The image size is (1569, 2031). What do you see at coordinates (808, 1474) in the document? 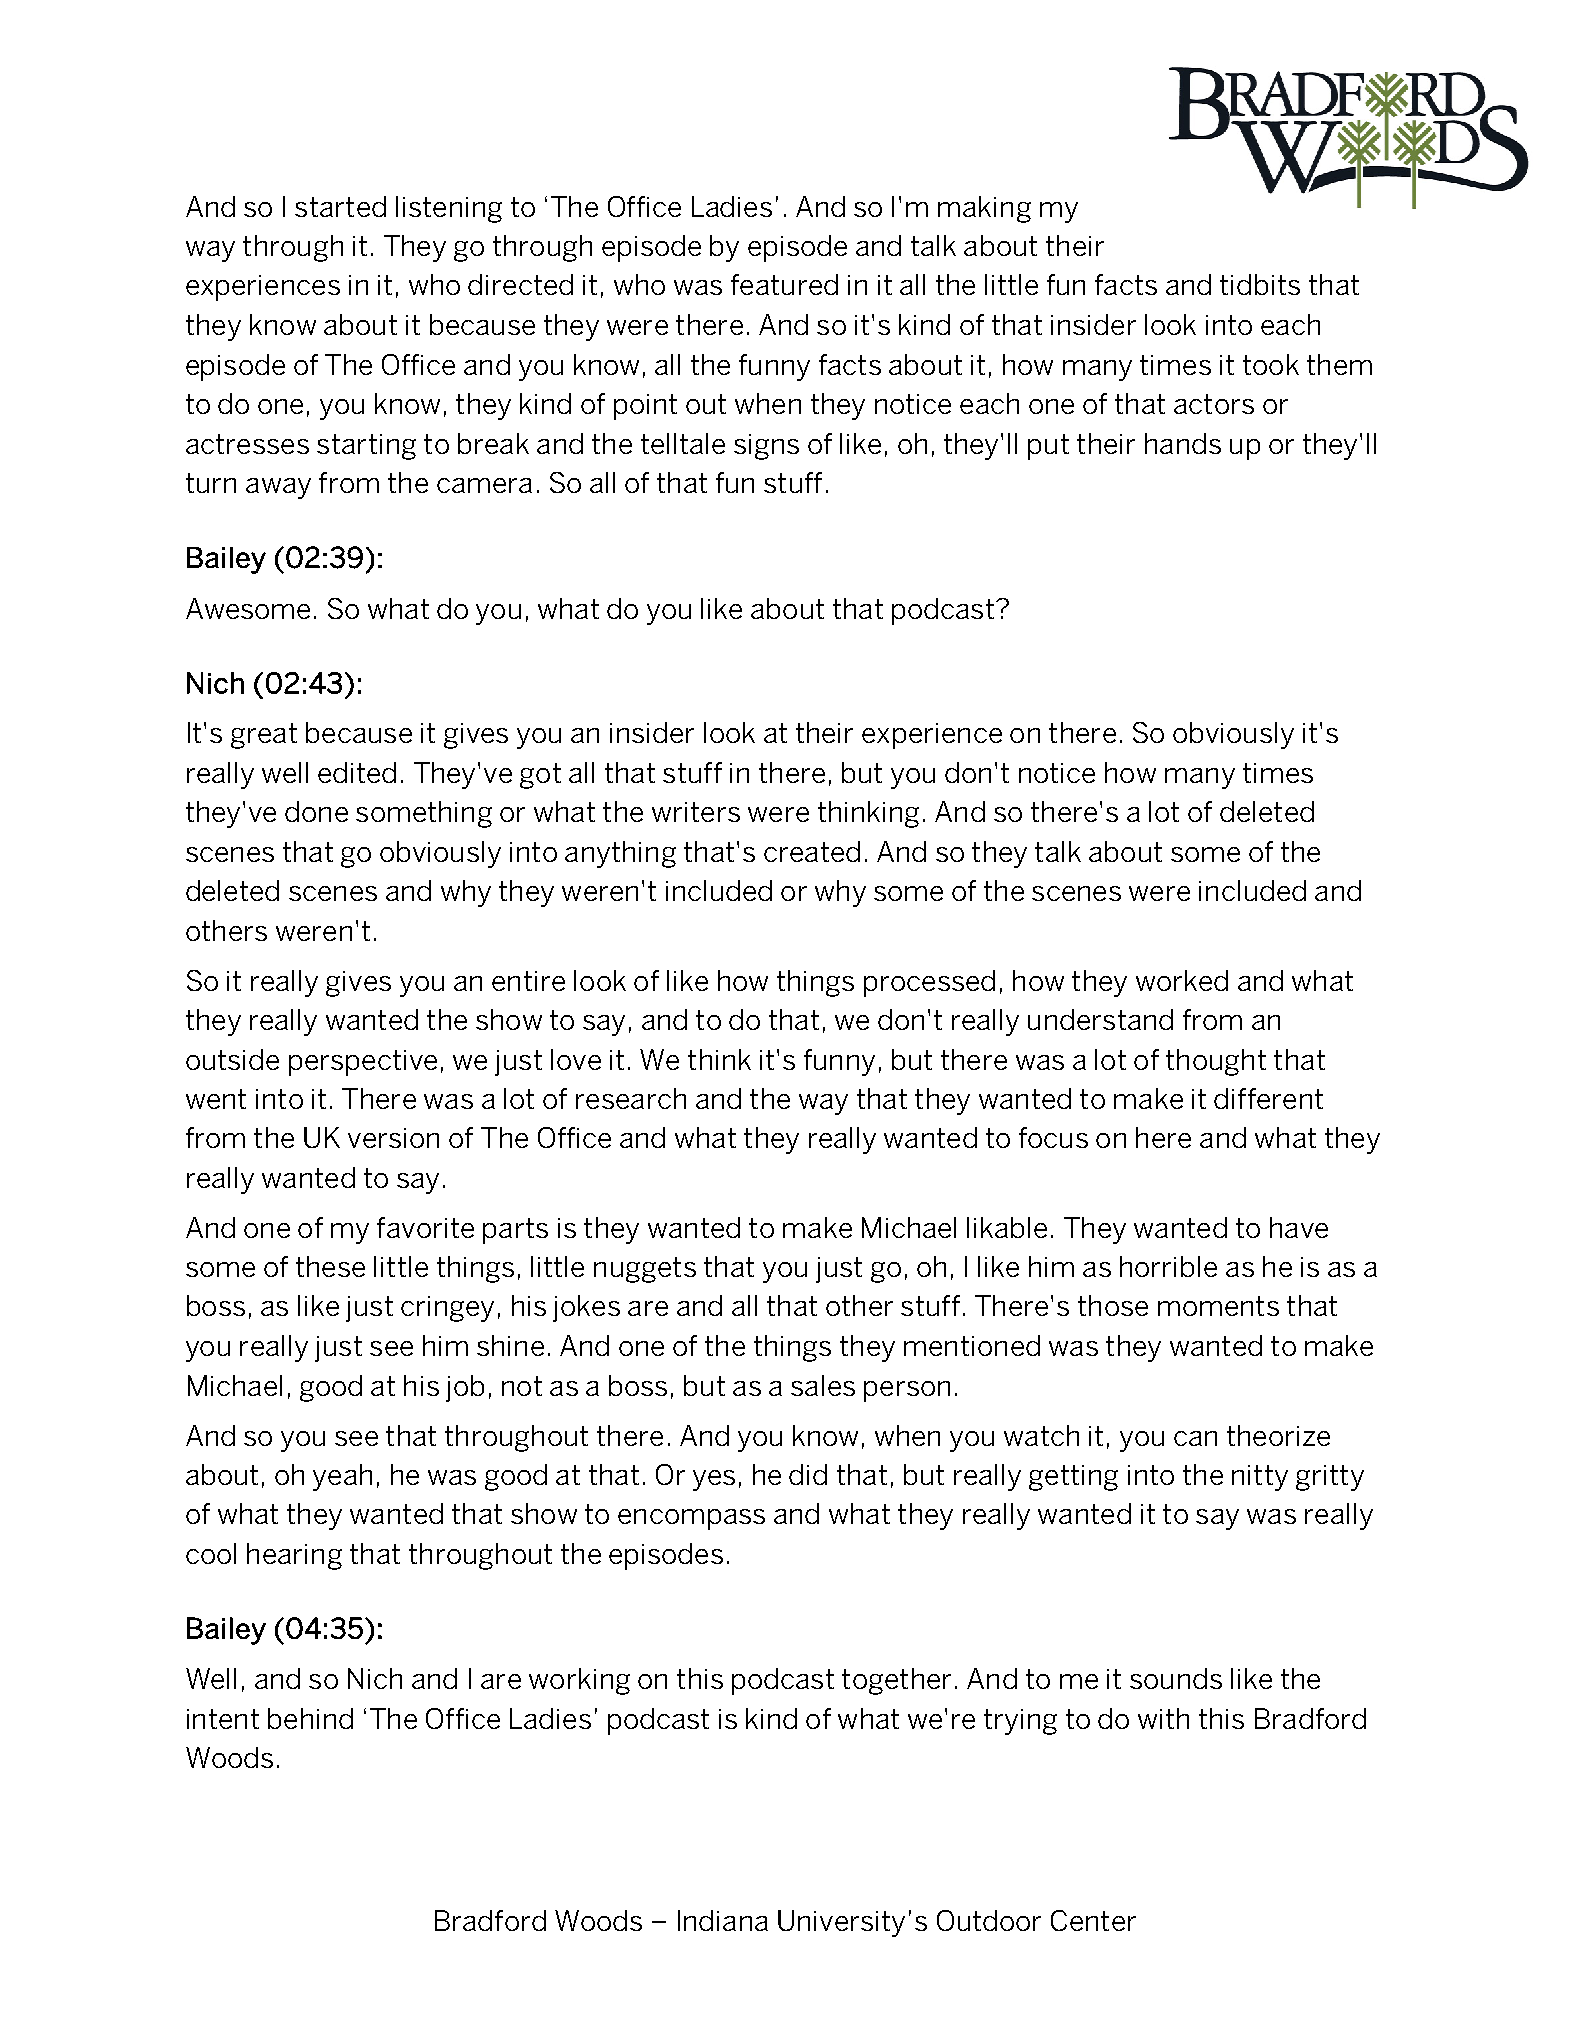
I see `did` at bounding box center [808, 1474].
